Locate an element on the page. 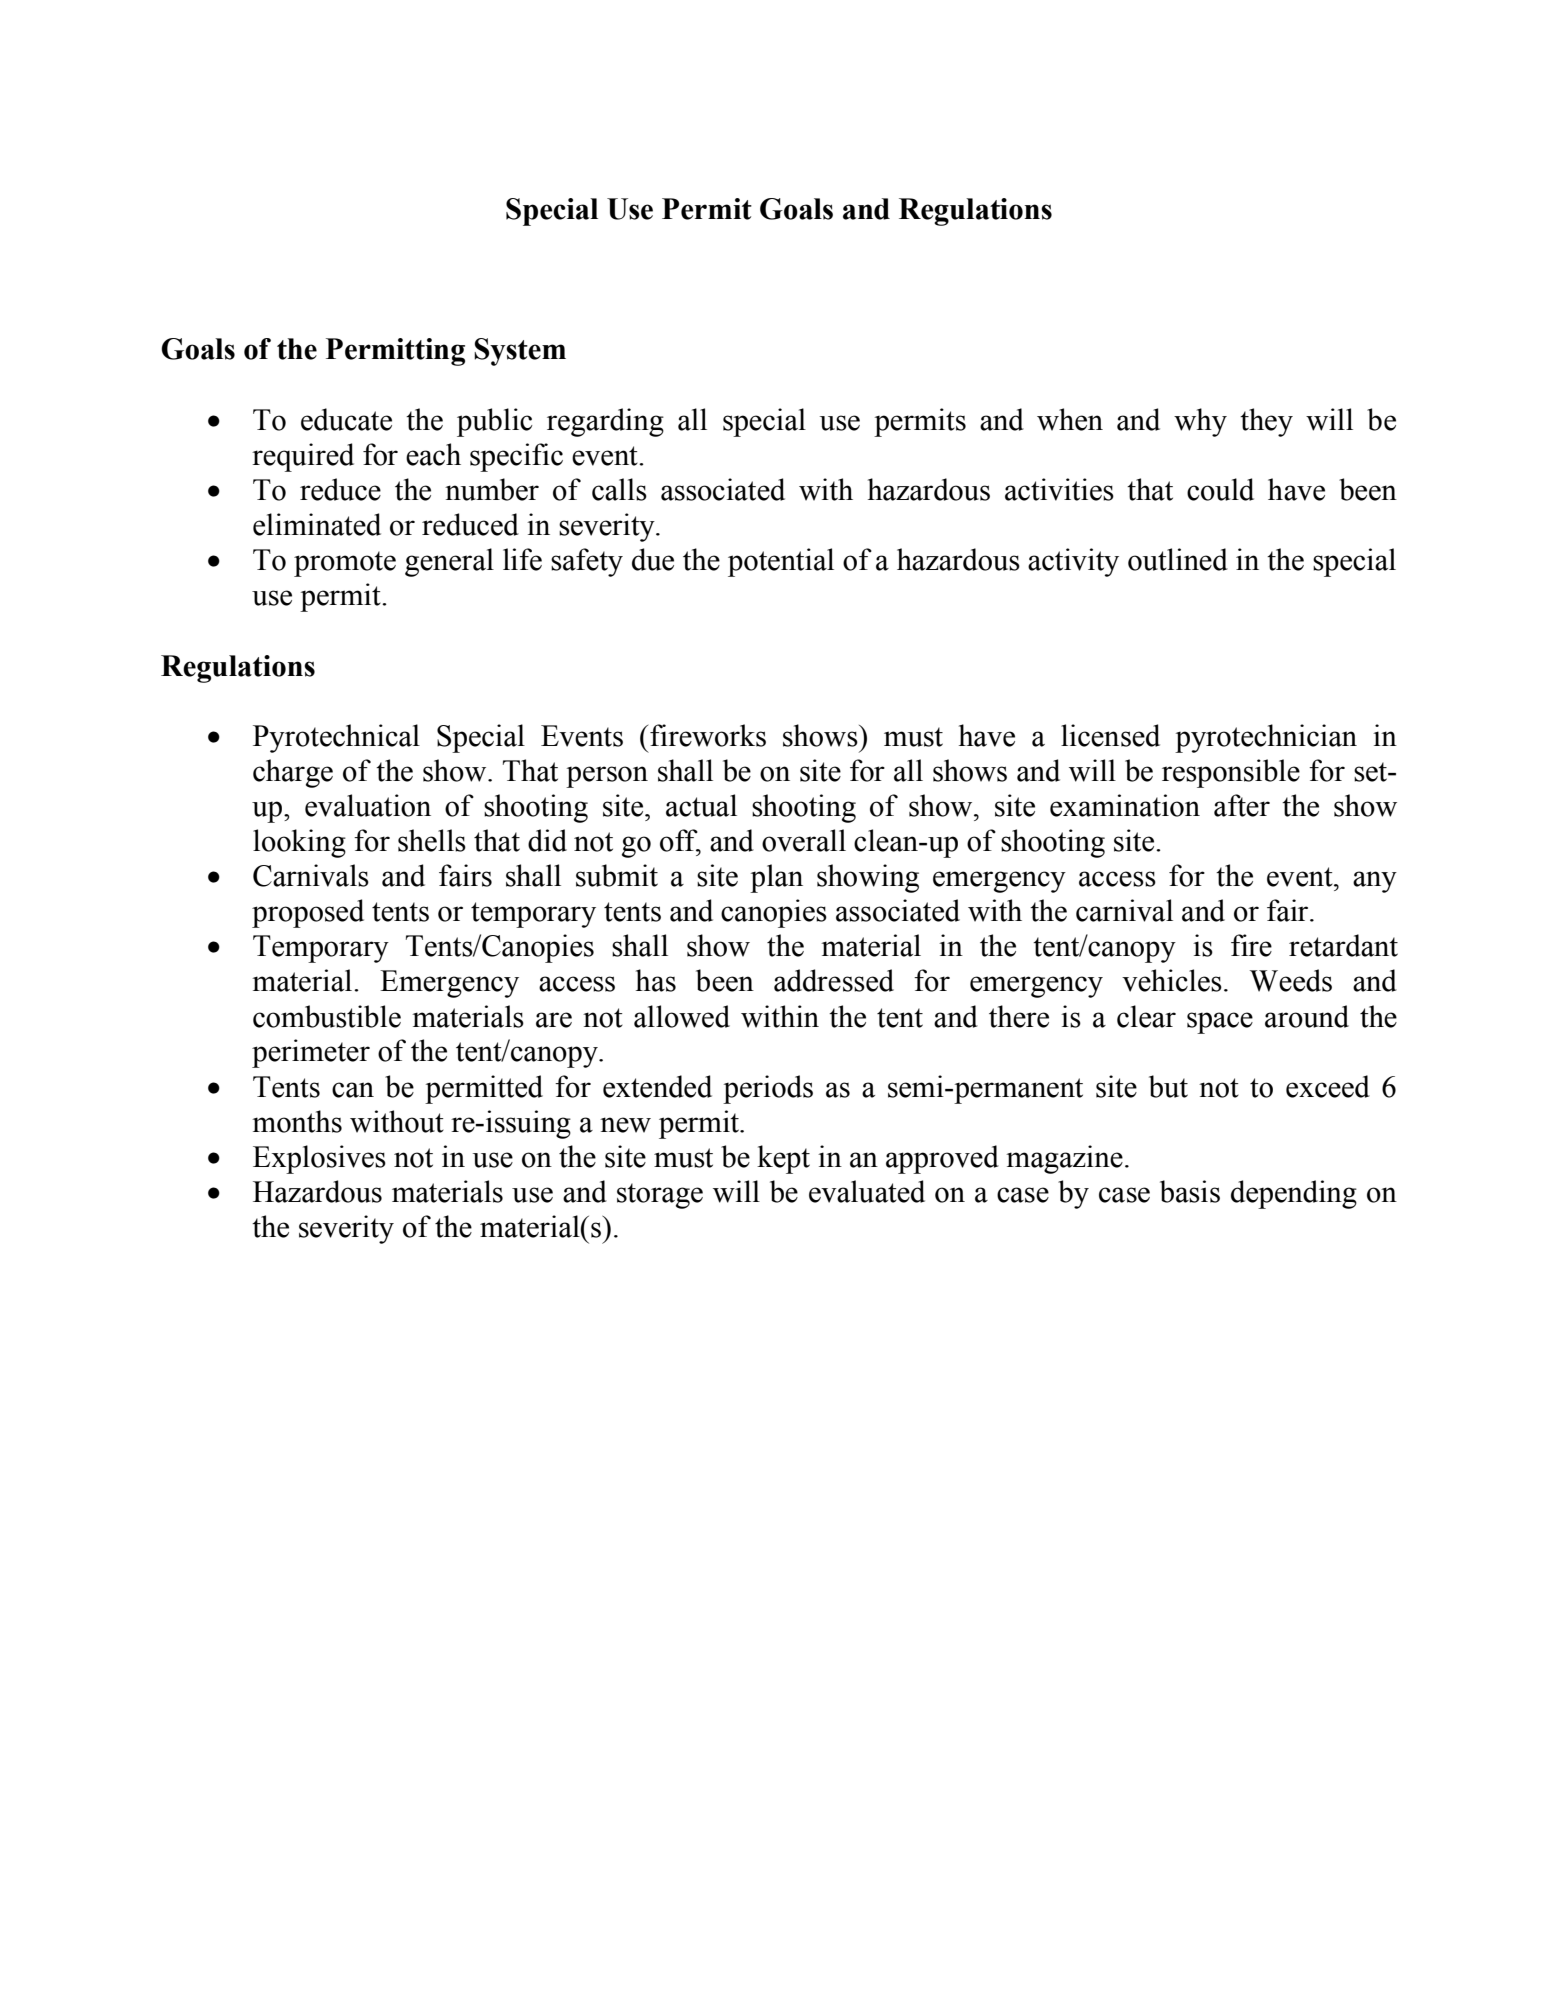 The height and width of the image is (2015, 1557). kept is located at coordinates (783, 1159).
